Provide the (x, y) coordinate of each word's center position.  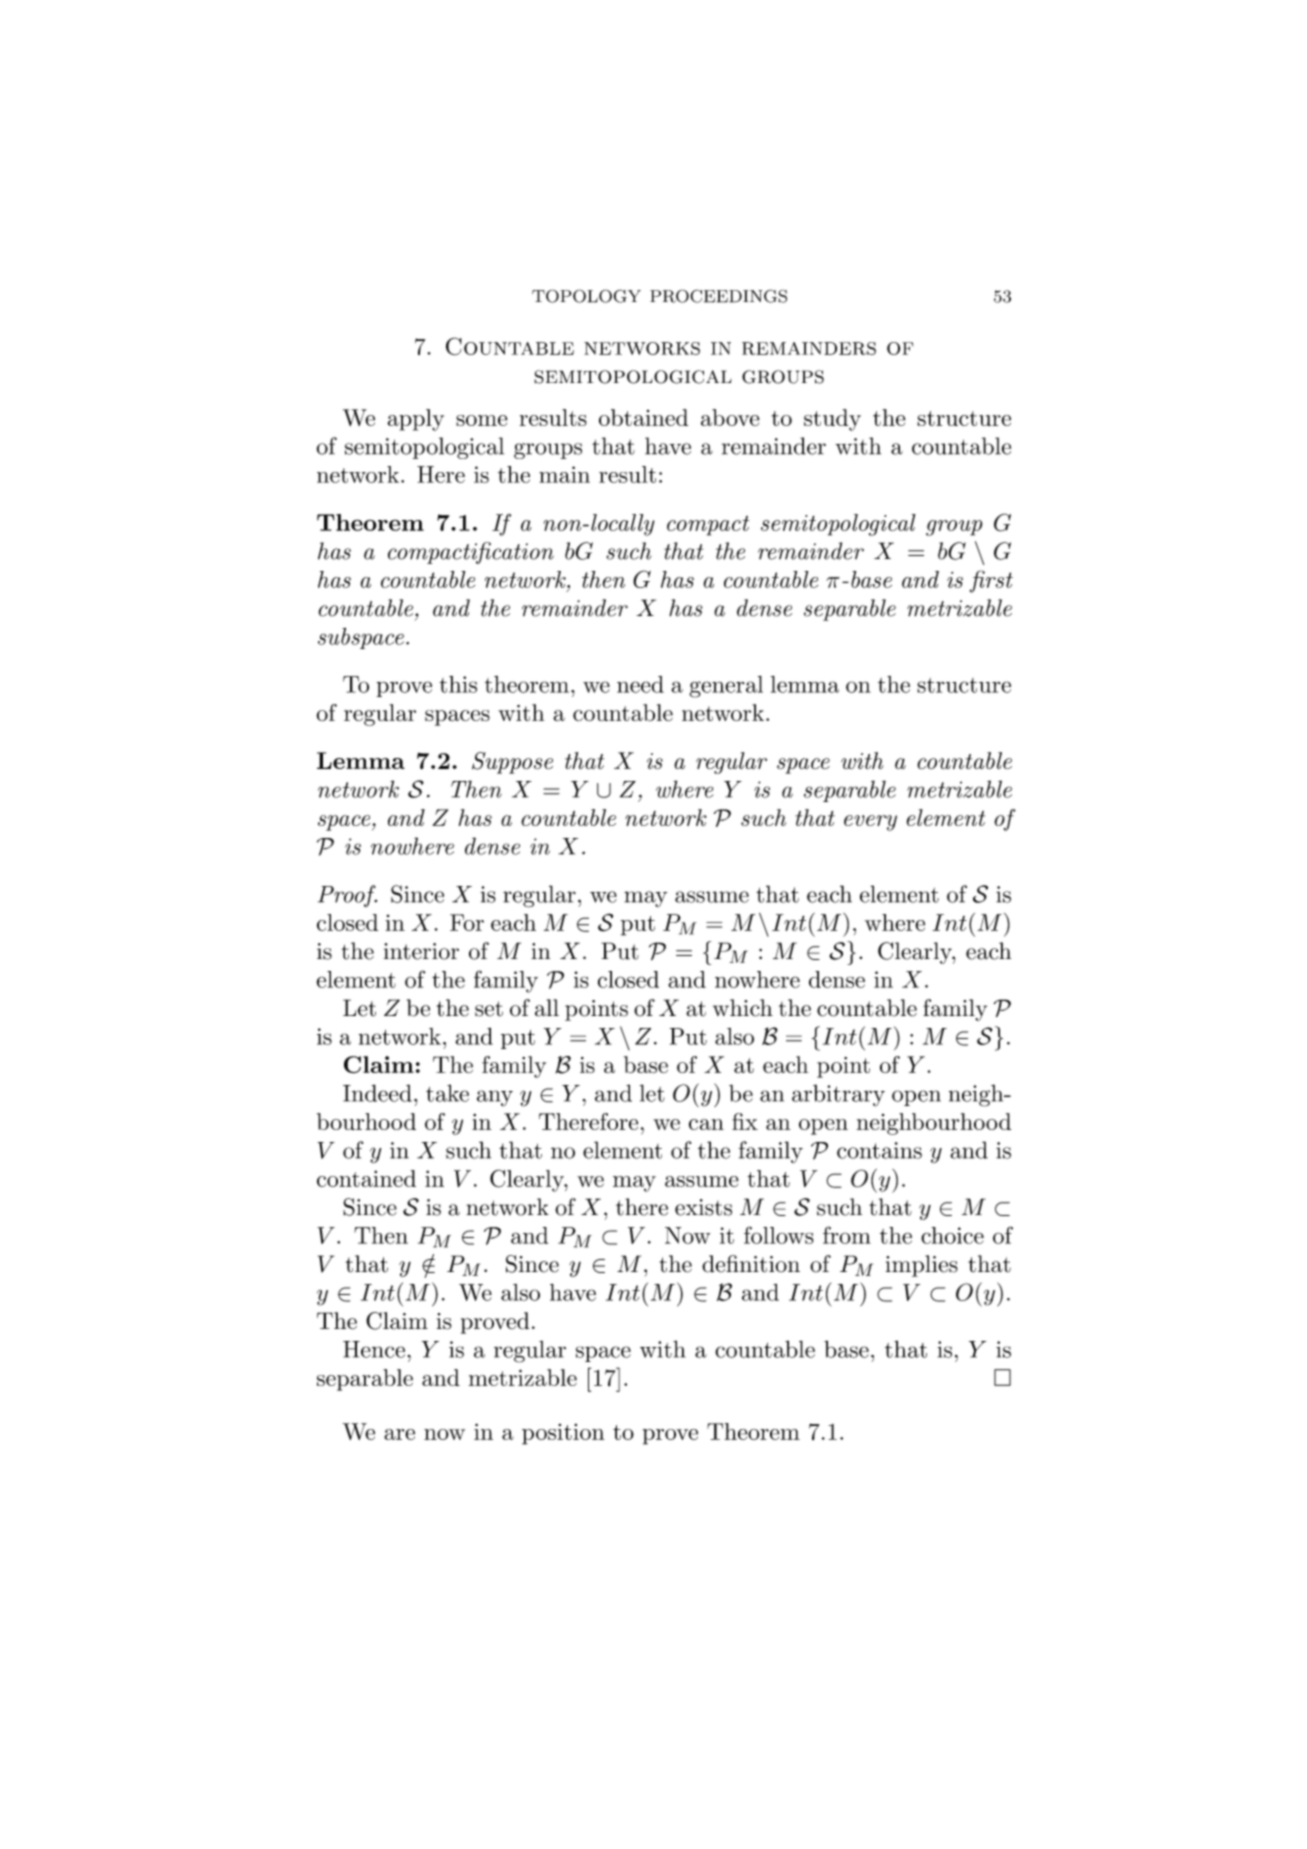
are (399, 1434)
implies (922, 1266)
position (563, 1434)
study (832, 420)
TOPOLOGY (586, 296)
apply (415, 420)
